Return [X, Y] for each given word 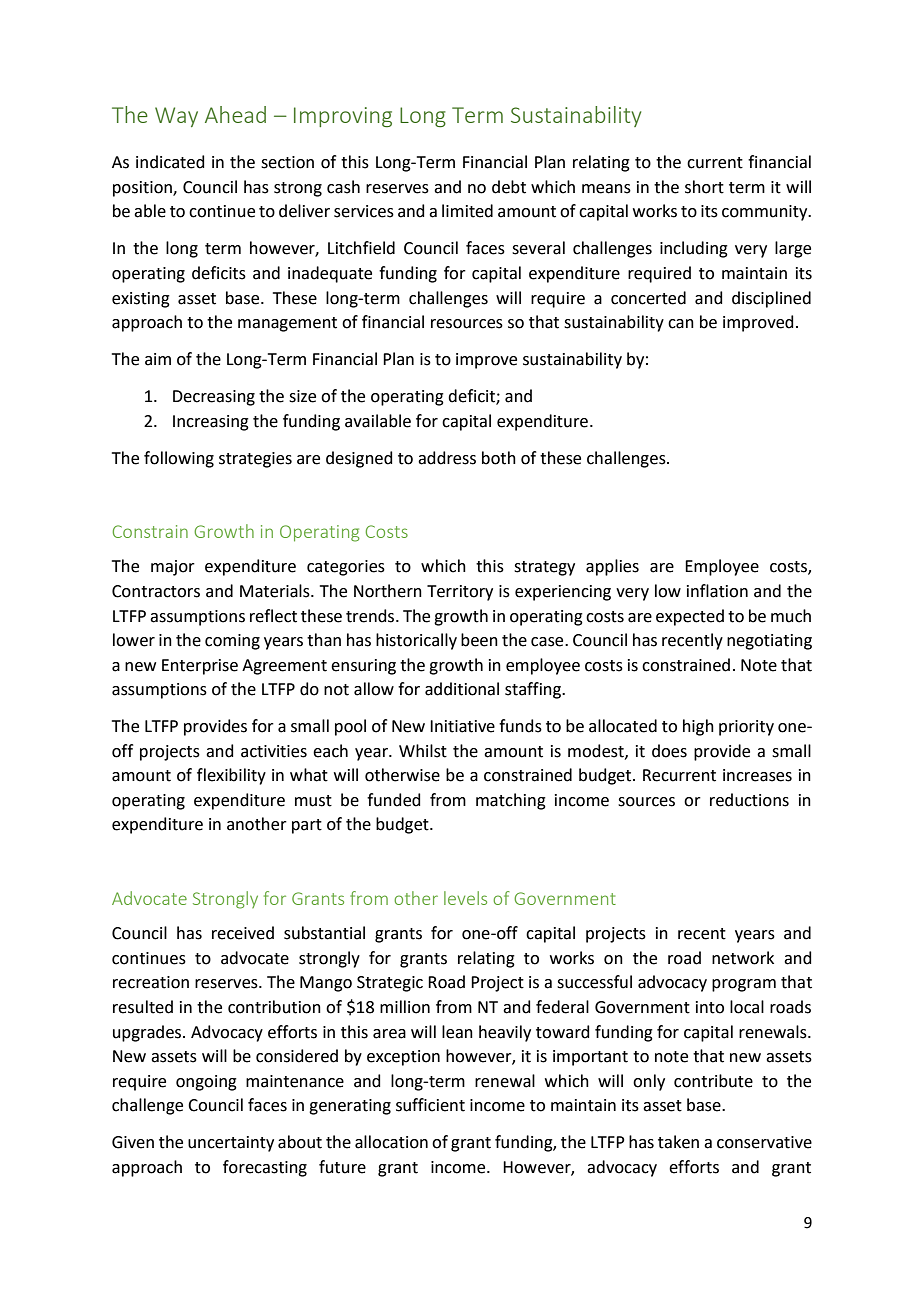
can [681, 324]
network [743, 958]
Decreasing [214, 398]
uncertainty [231, 1144]
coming [232, 642]
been [479, 640]
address [447, 458]
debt [509, 187]
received [243, 933]
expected [690, 617]
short [704, 187]
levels [465, 898]
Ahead [235, 114]
